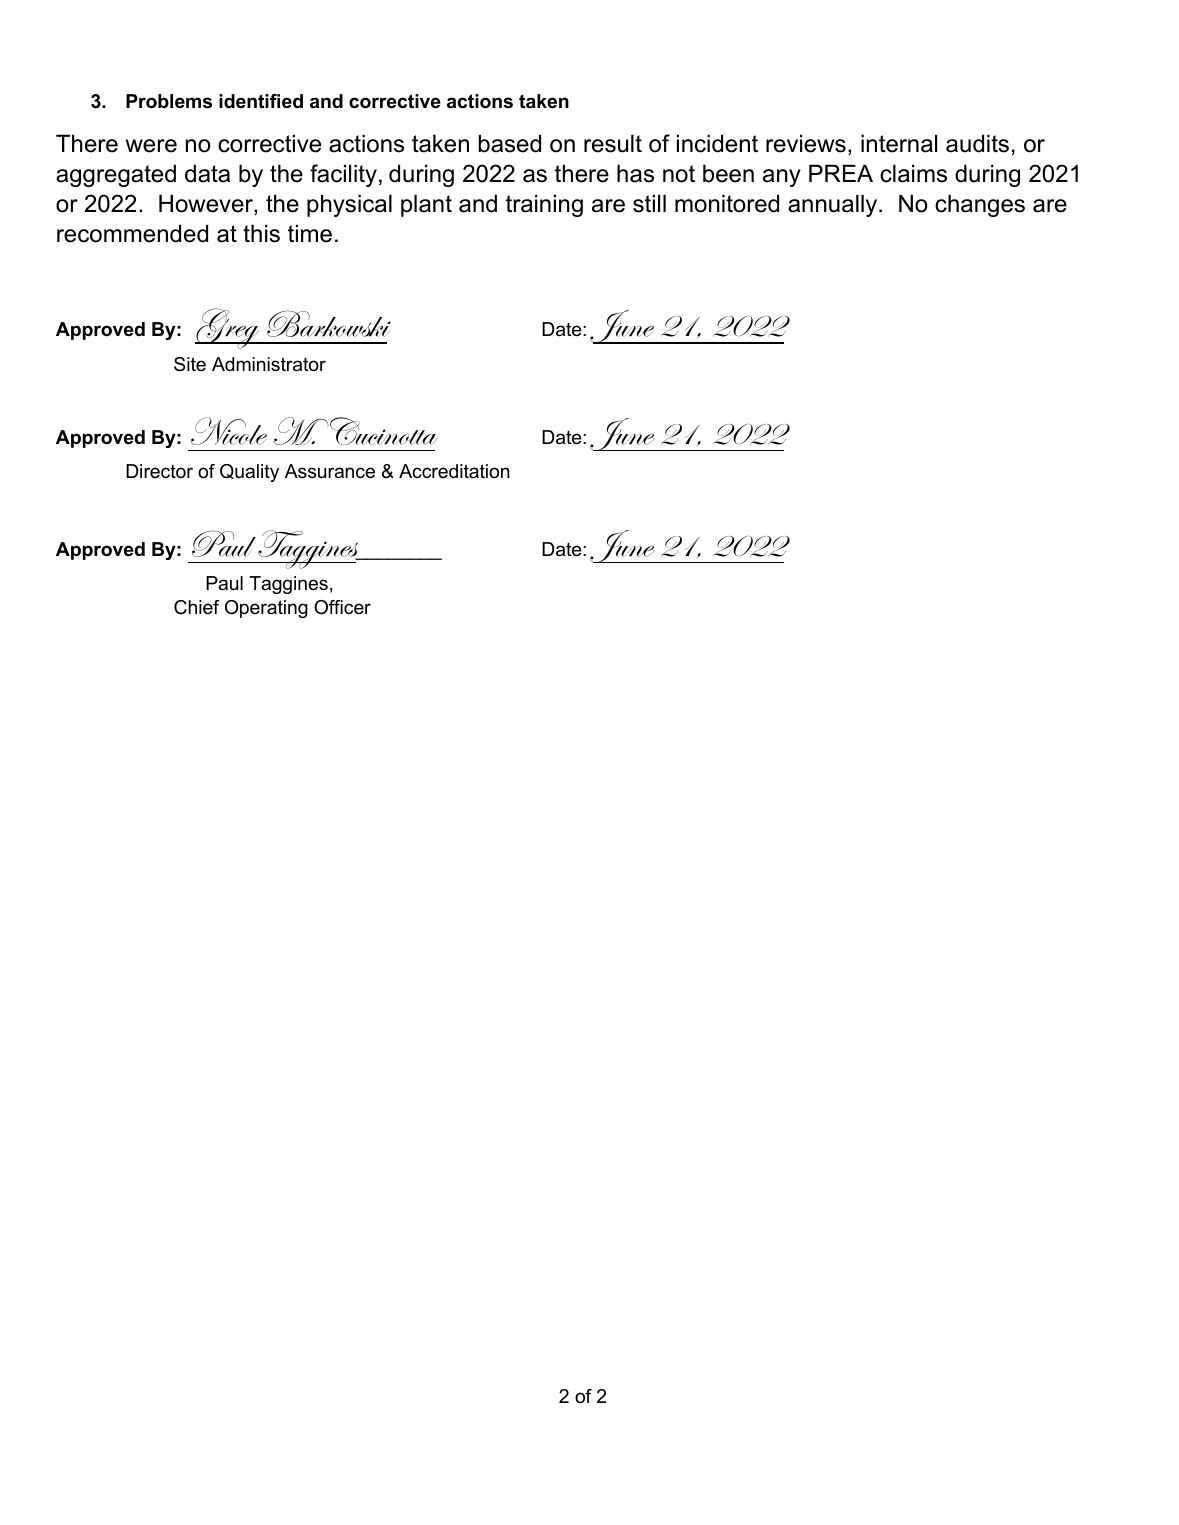 The image size is (1179, 1525). I want to click on training, so click(544, 205).
